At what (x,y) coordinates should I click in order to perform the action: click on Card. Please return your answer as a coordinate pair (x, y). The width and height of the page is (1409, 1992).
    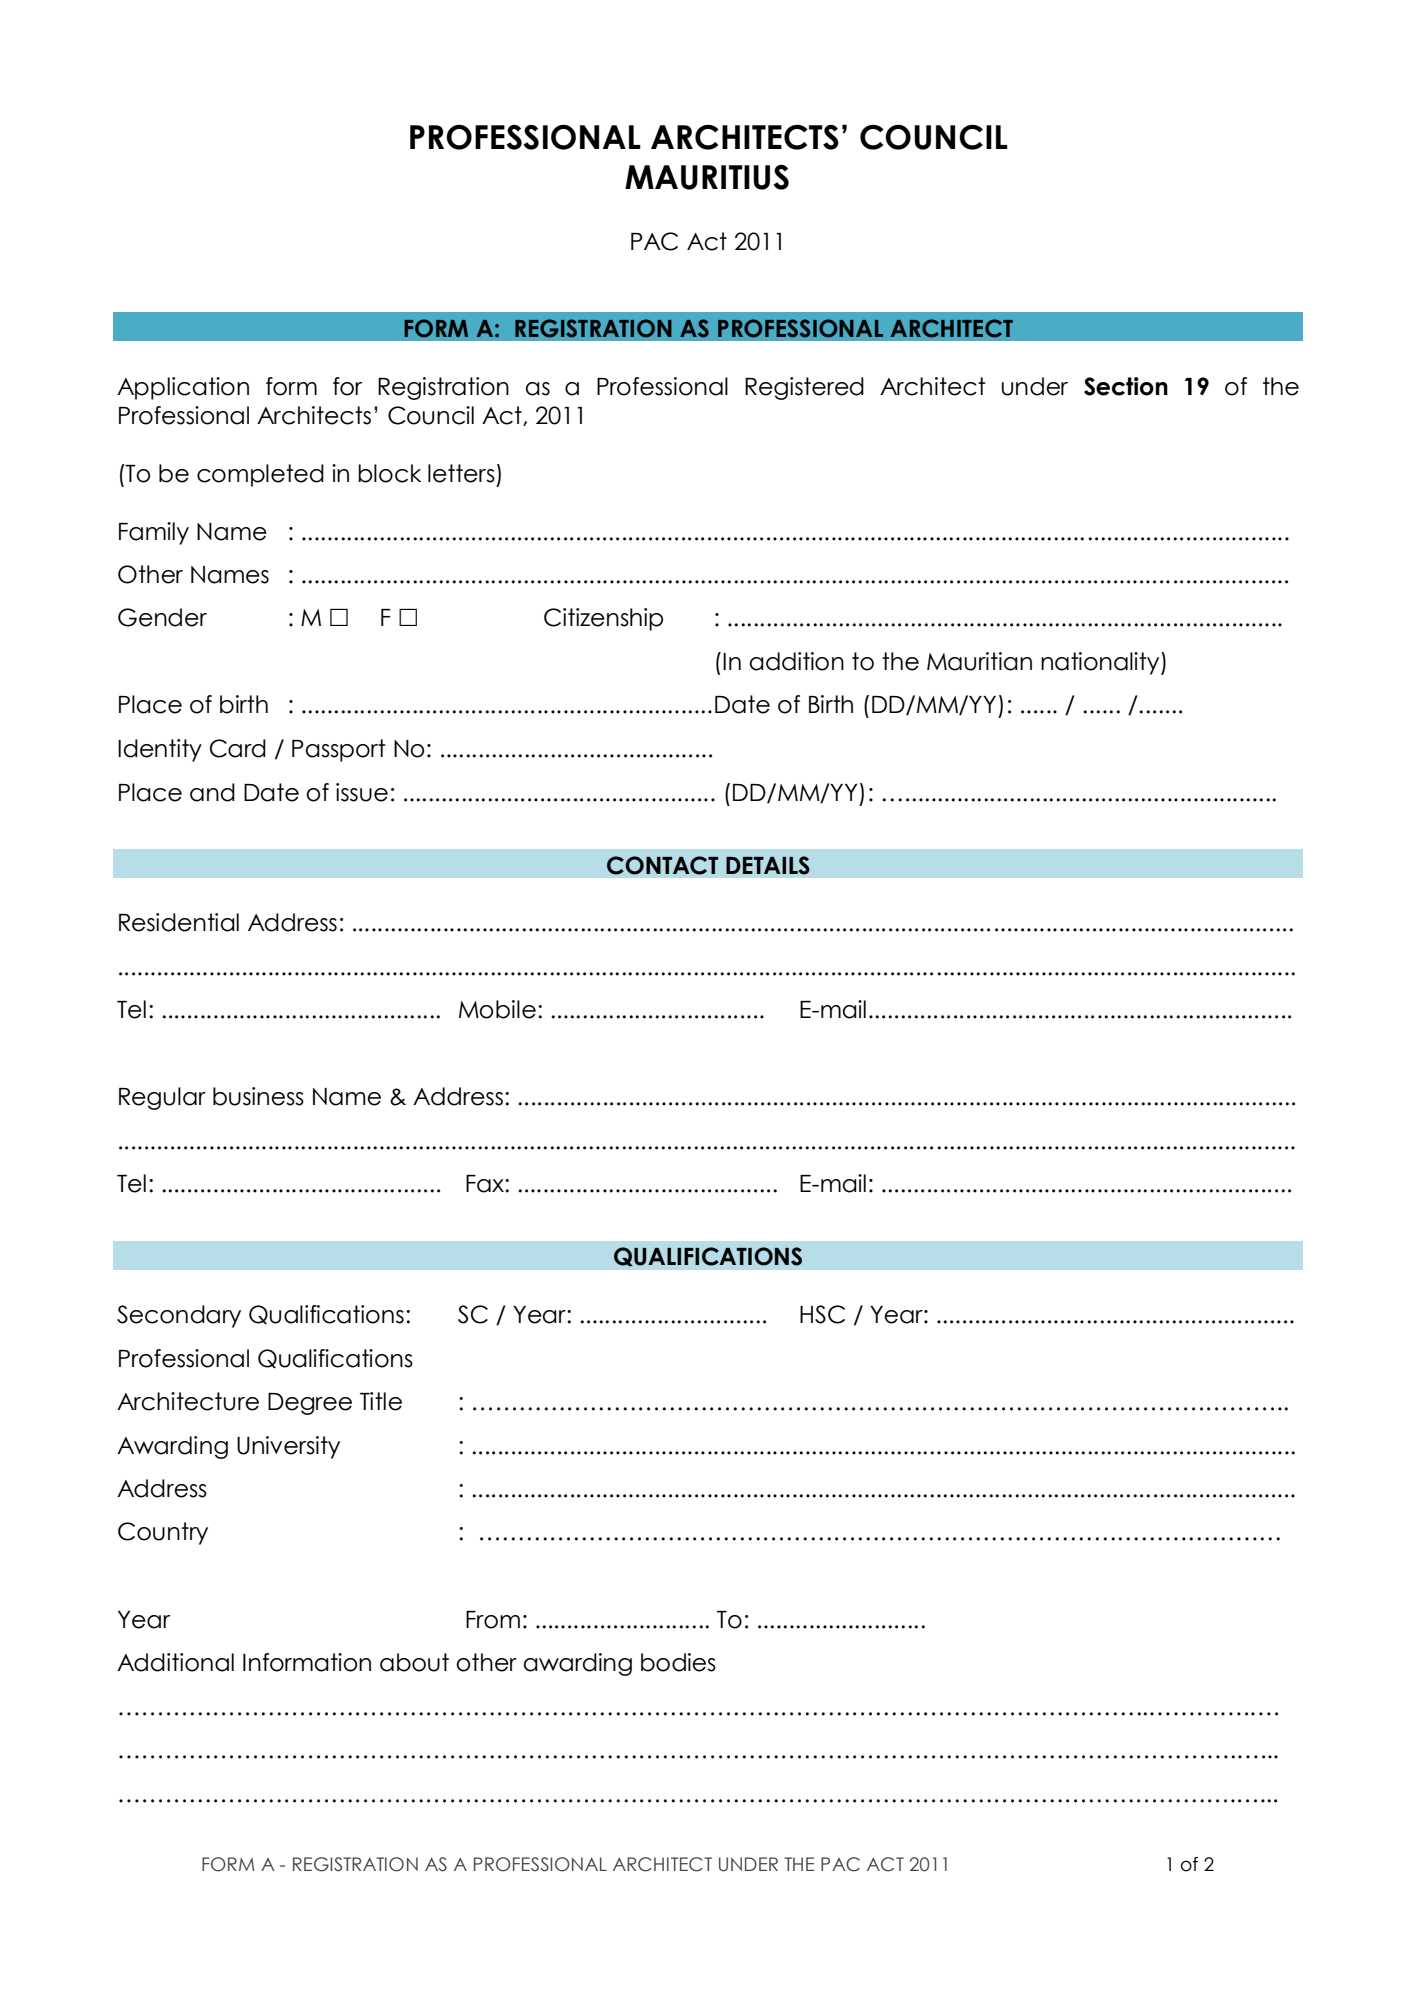
    Looking at the image, I should click on (238, 748).
